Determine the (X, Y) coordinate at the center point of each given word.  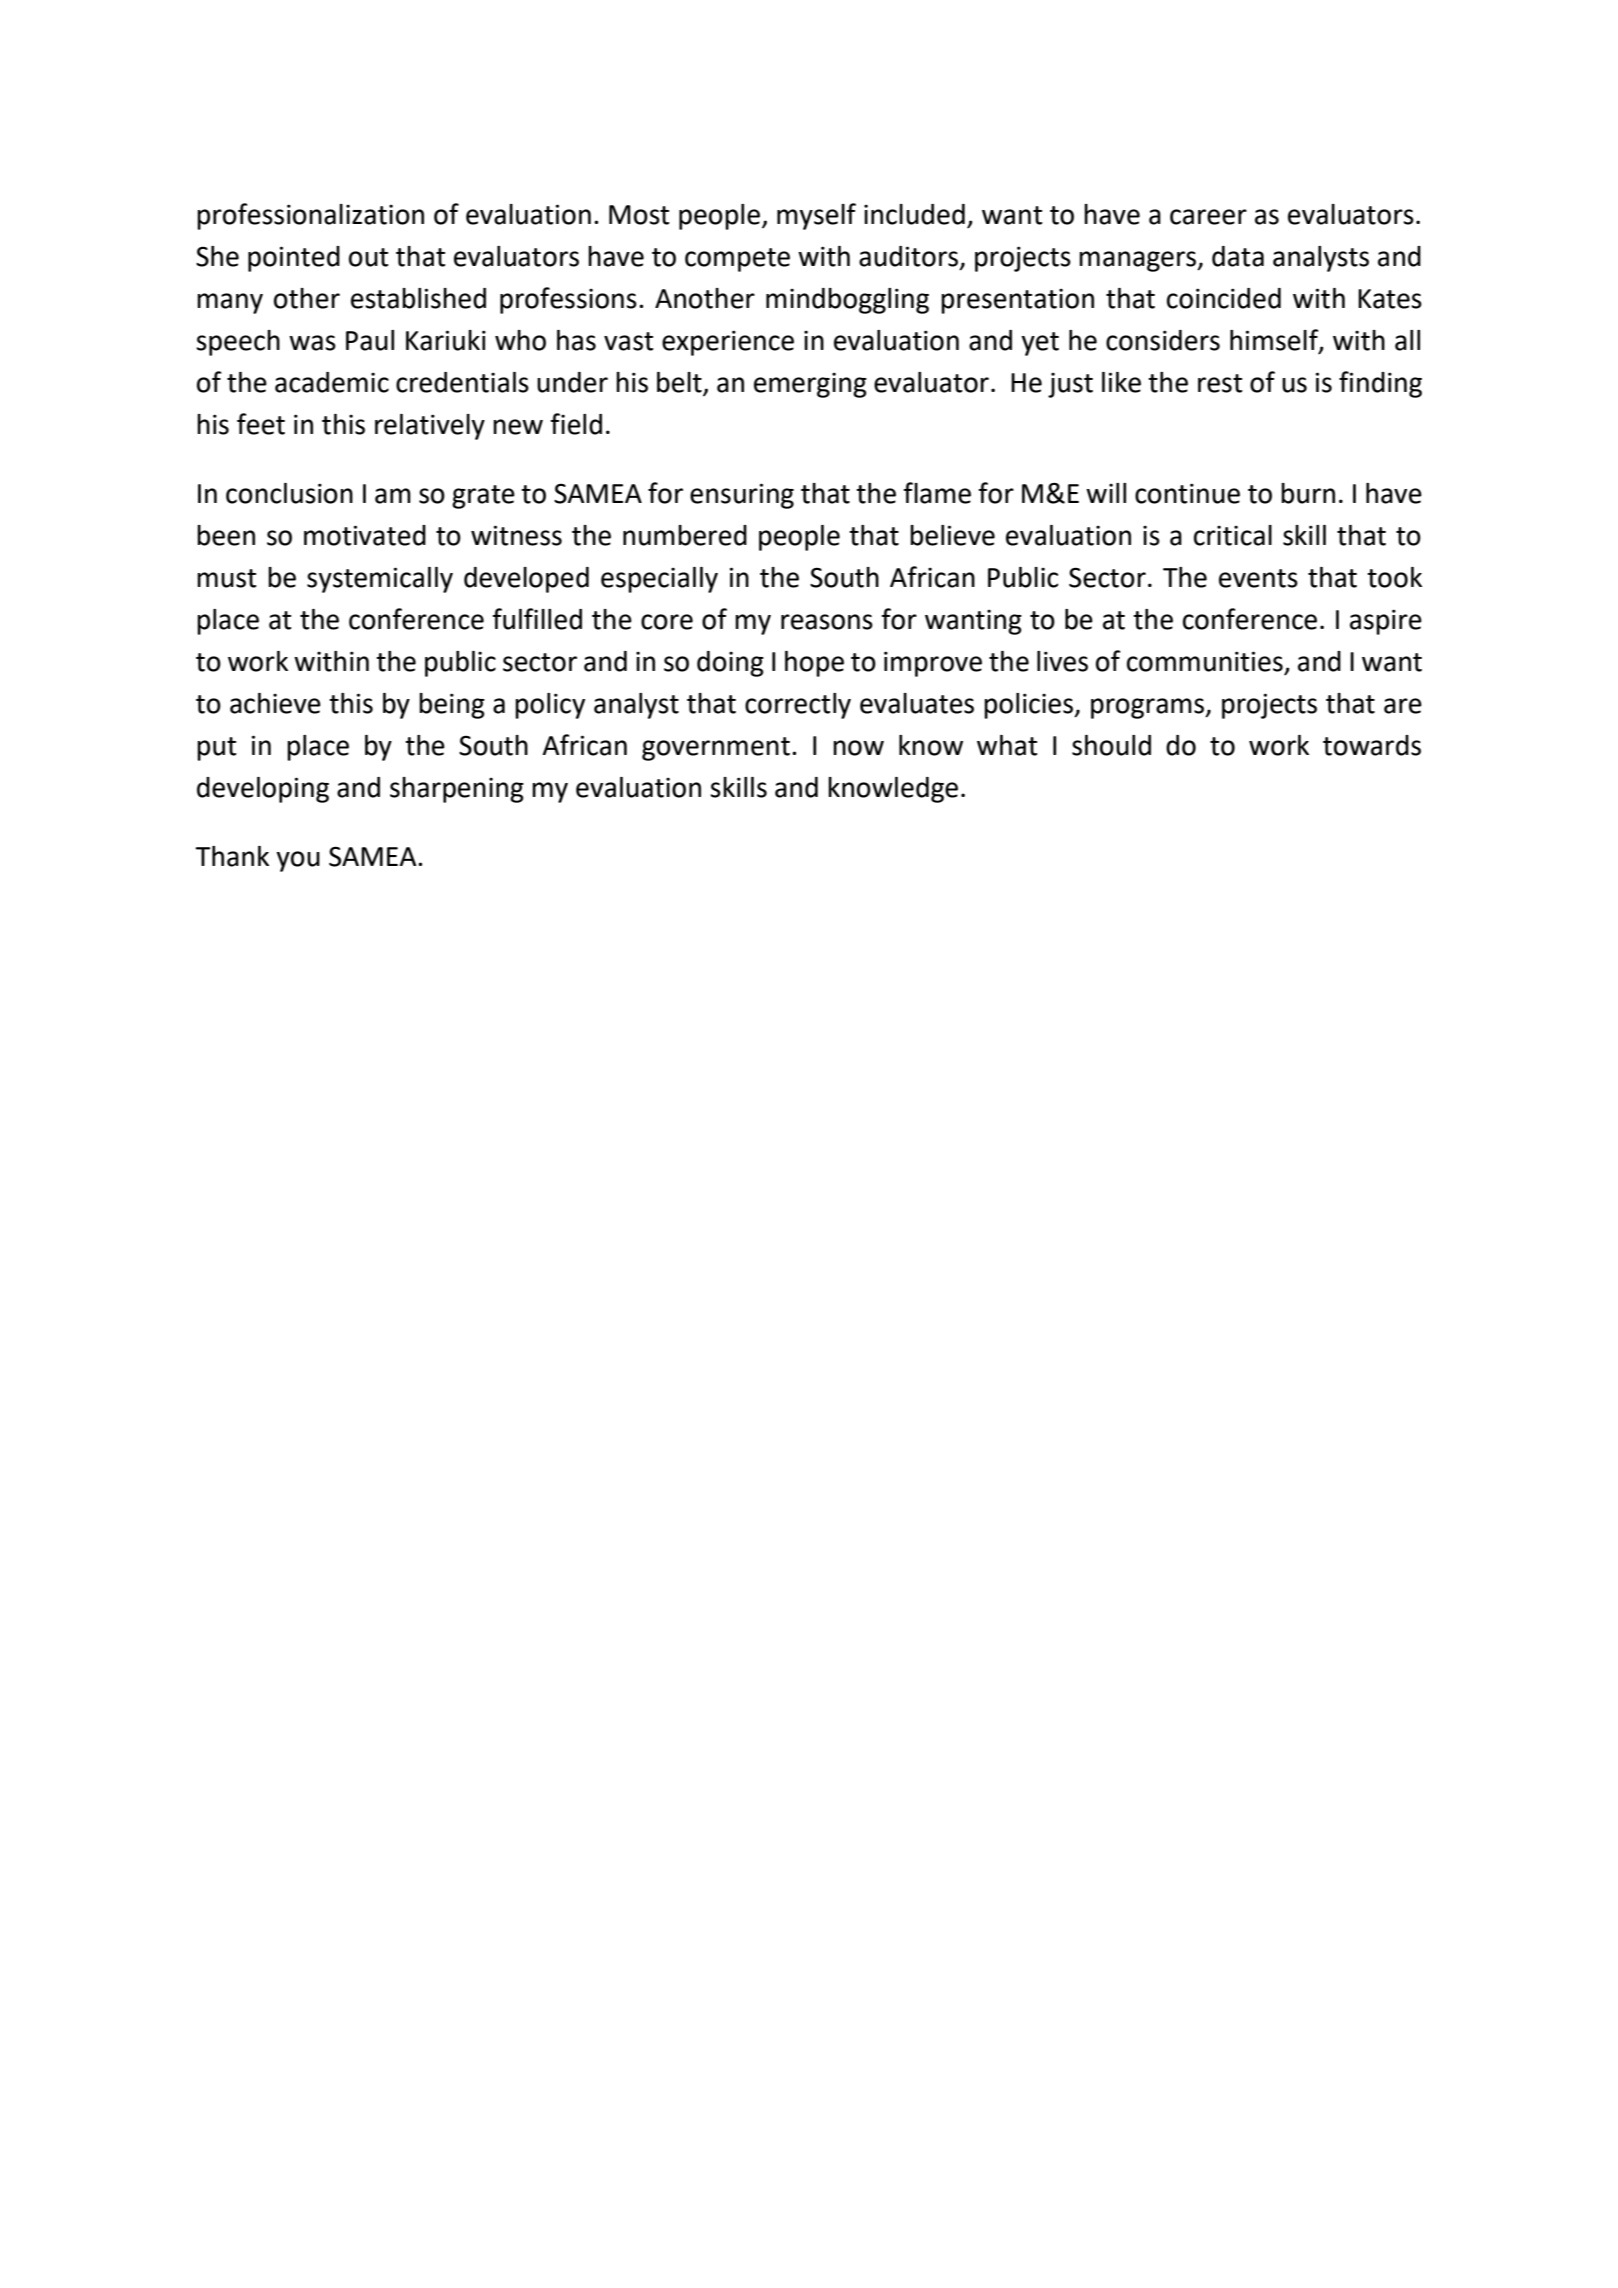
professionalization (310, 216)
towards (1372, 745)
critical (1233, 535)
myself (816, 216)
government (716, 749)
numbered (685, 535)
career (1208, 217)
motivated (365, 535)
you (298, 861)
